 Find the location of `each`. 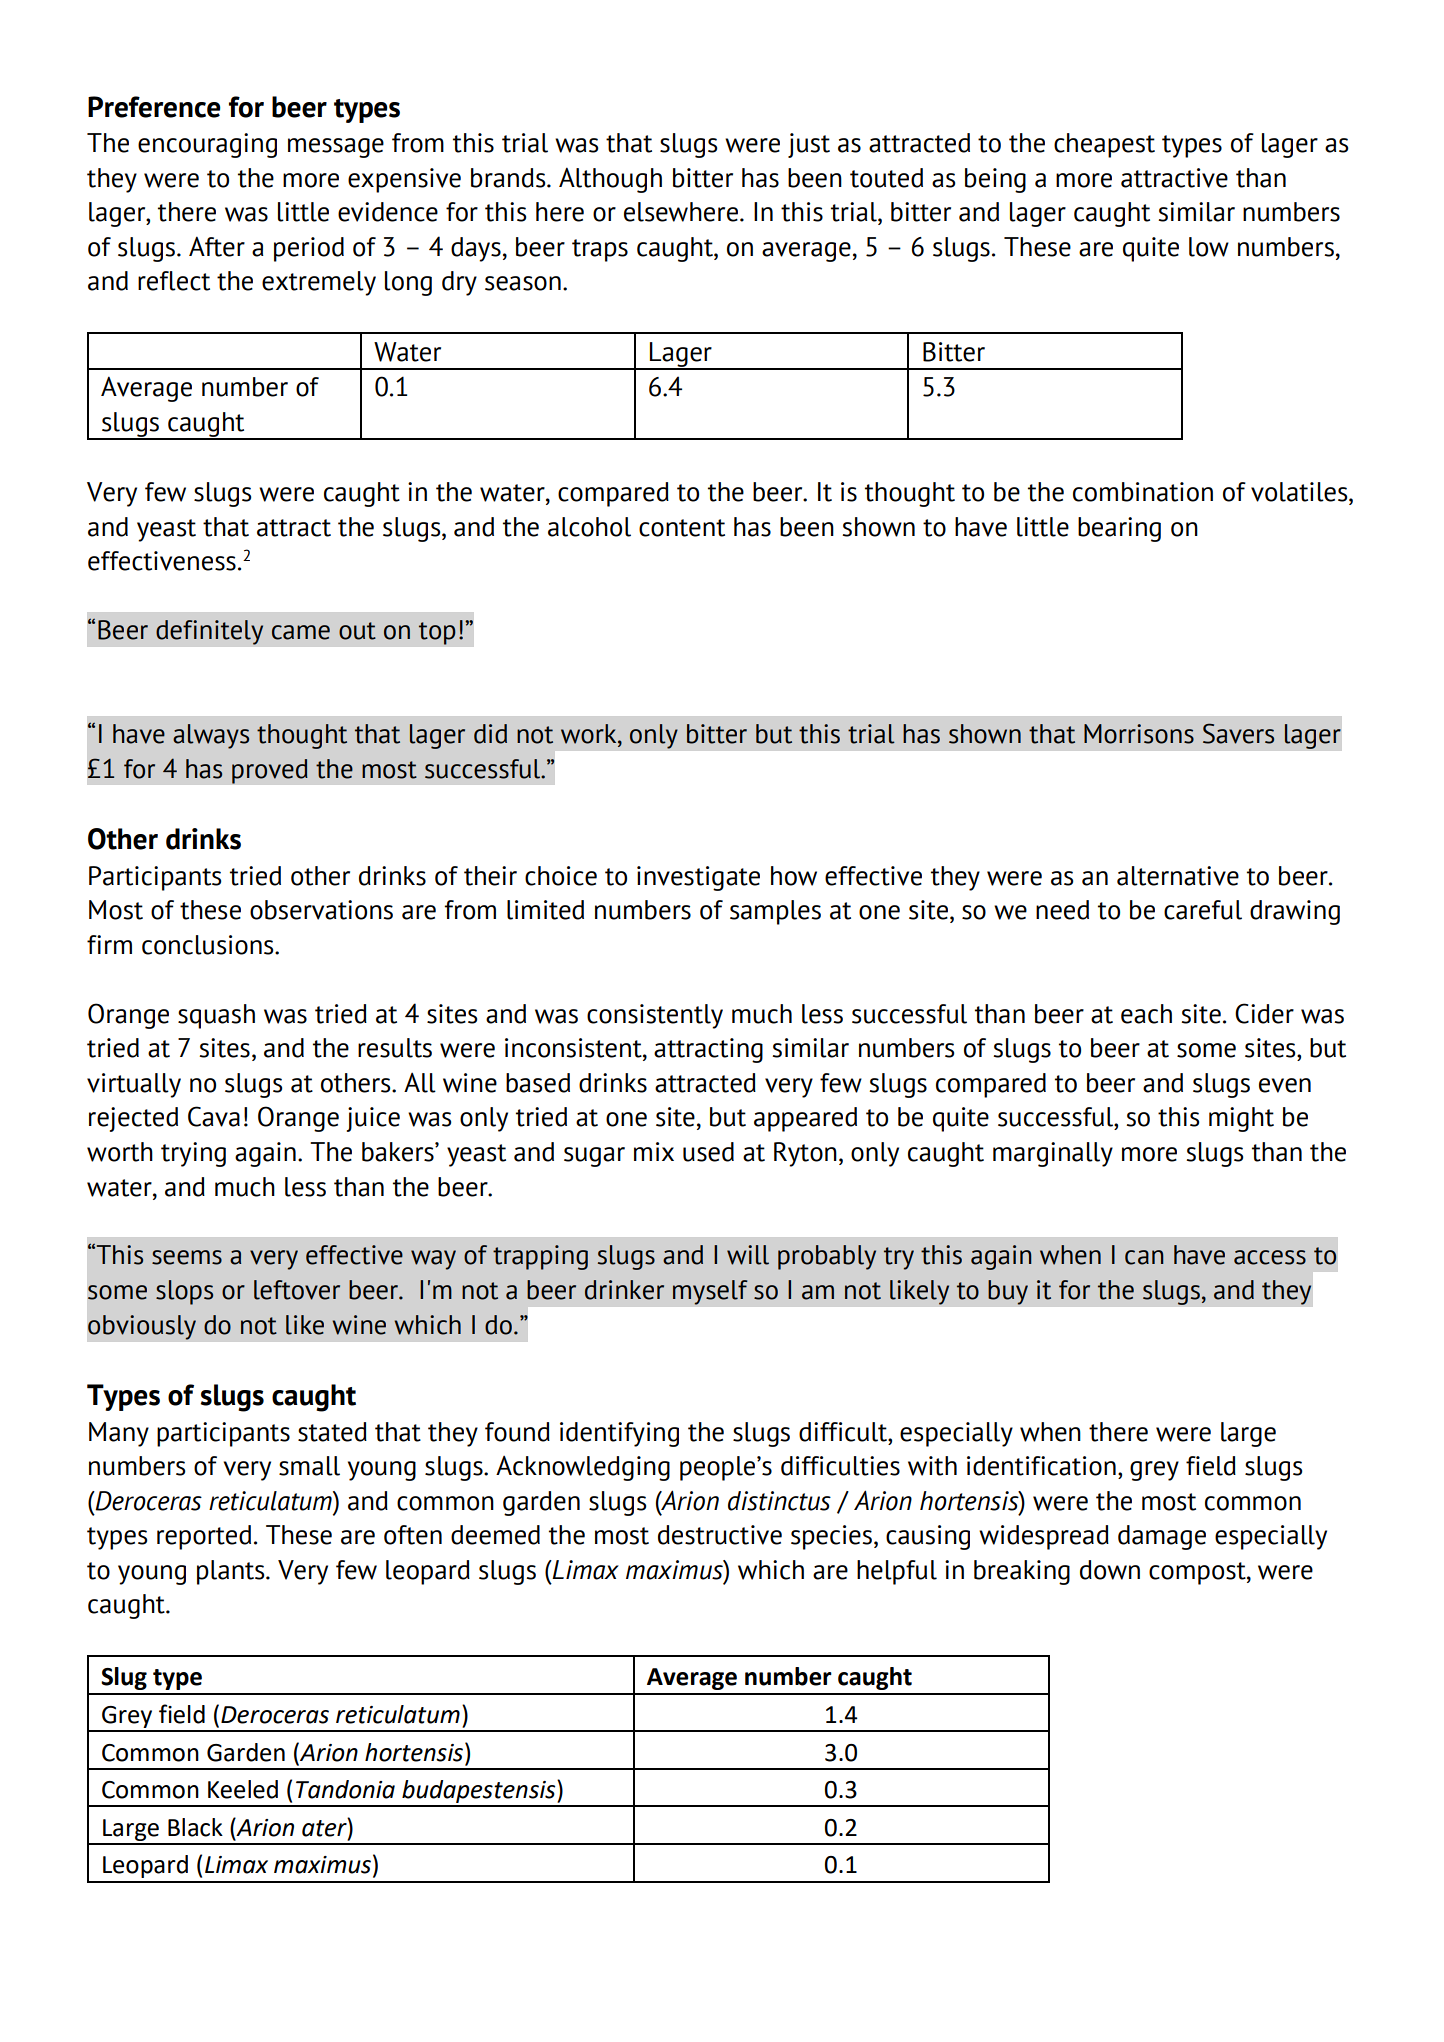

each is located at coordinates (1146, 1014).
